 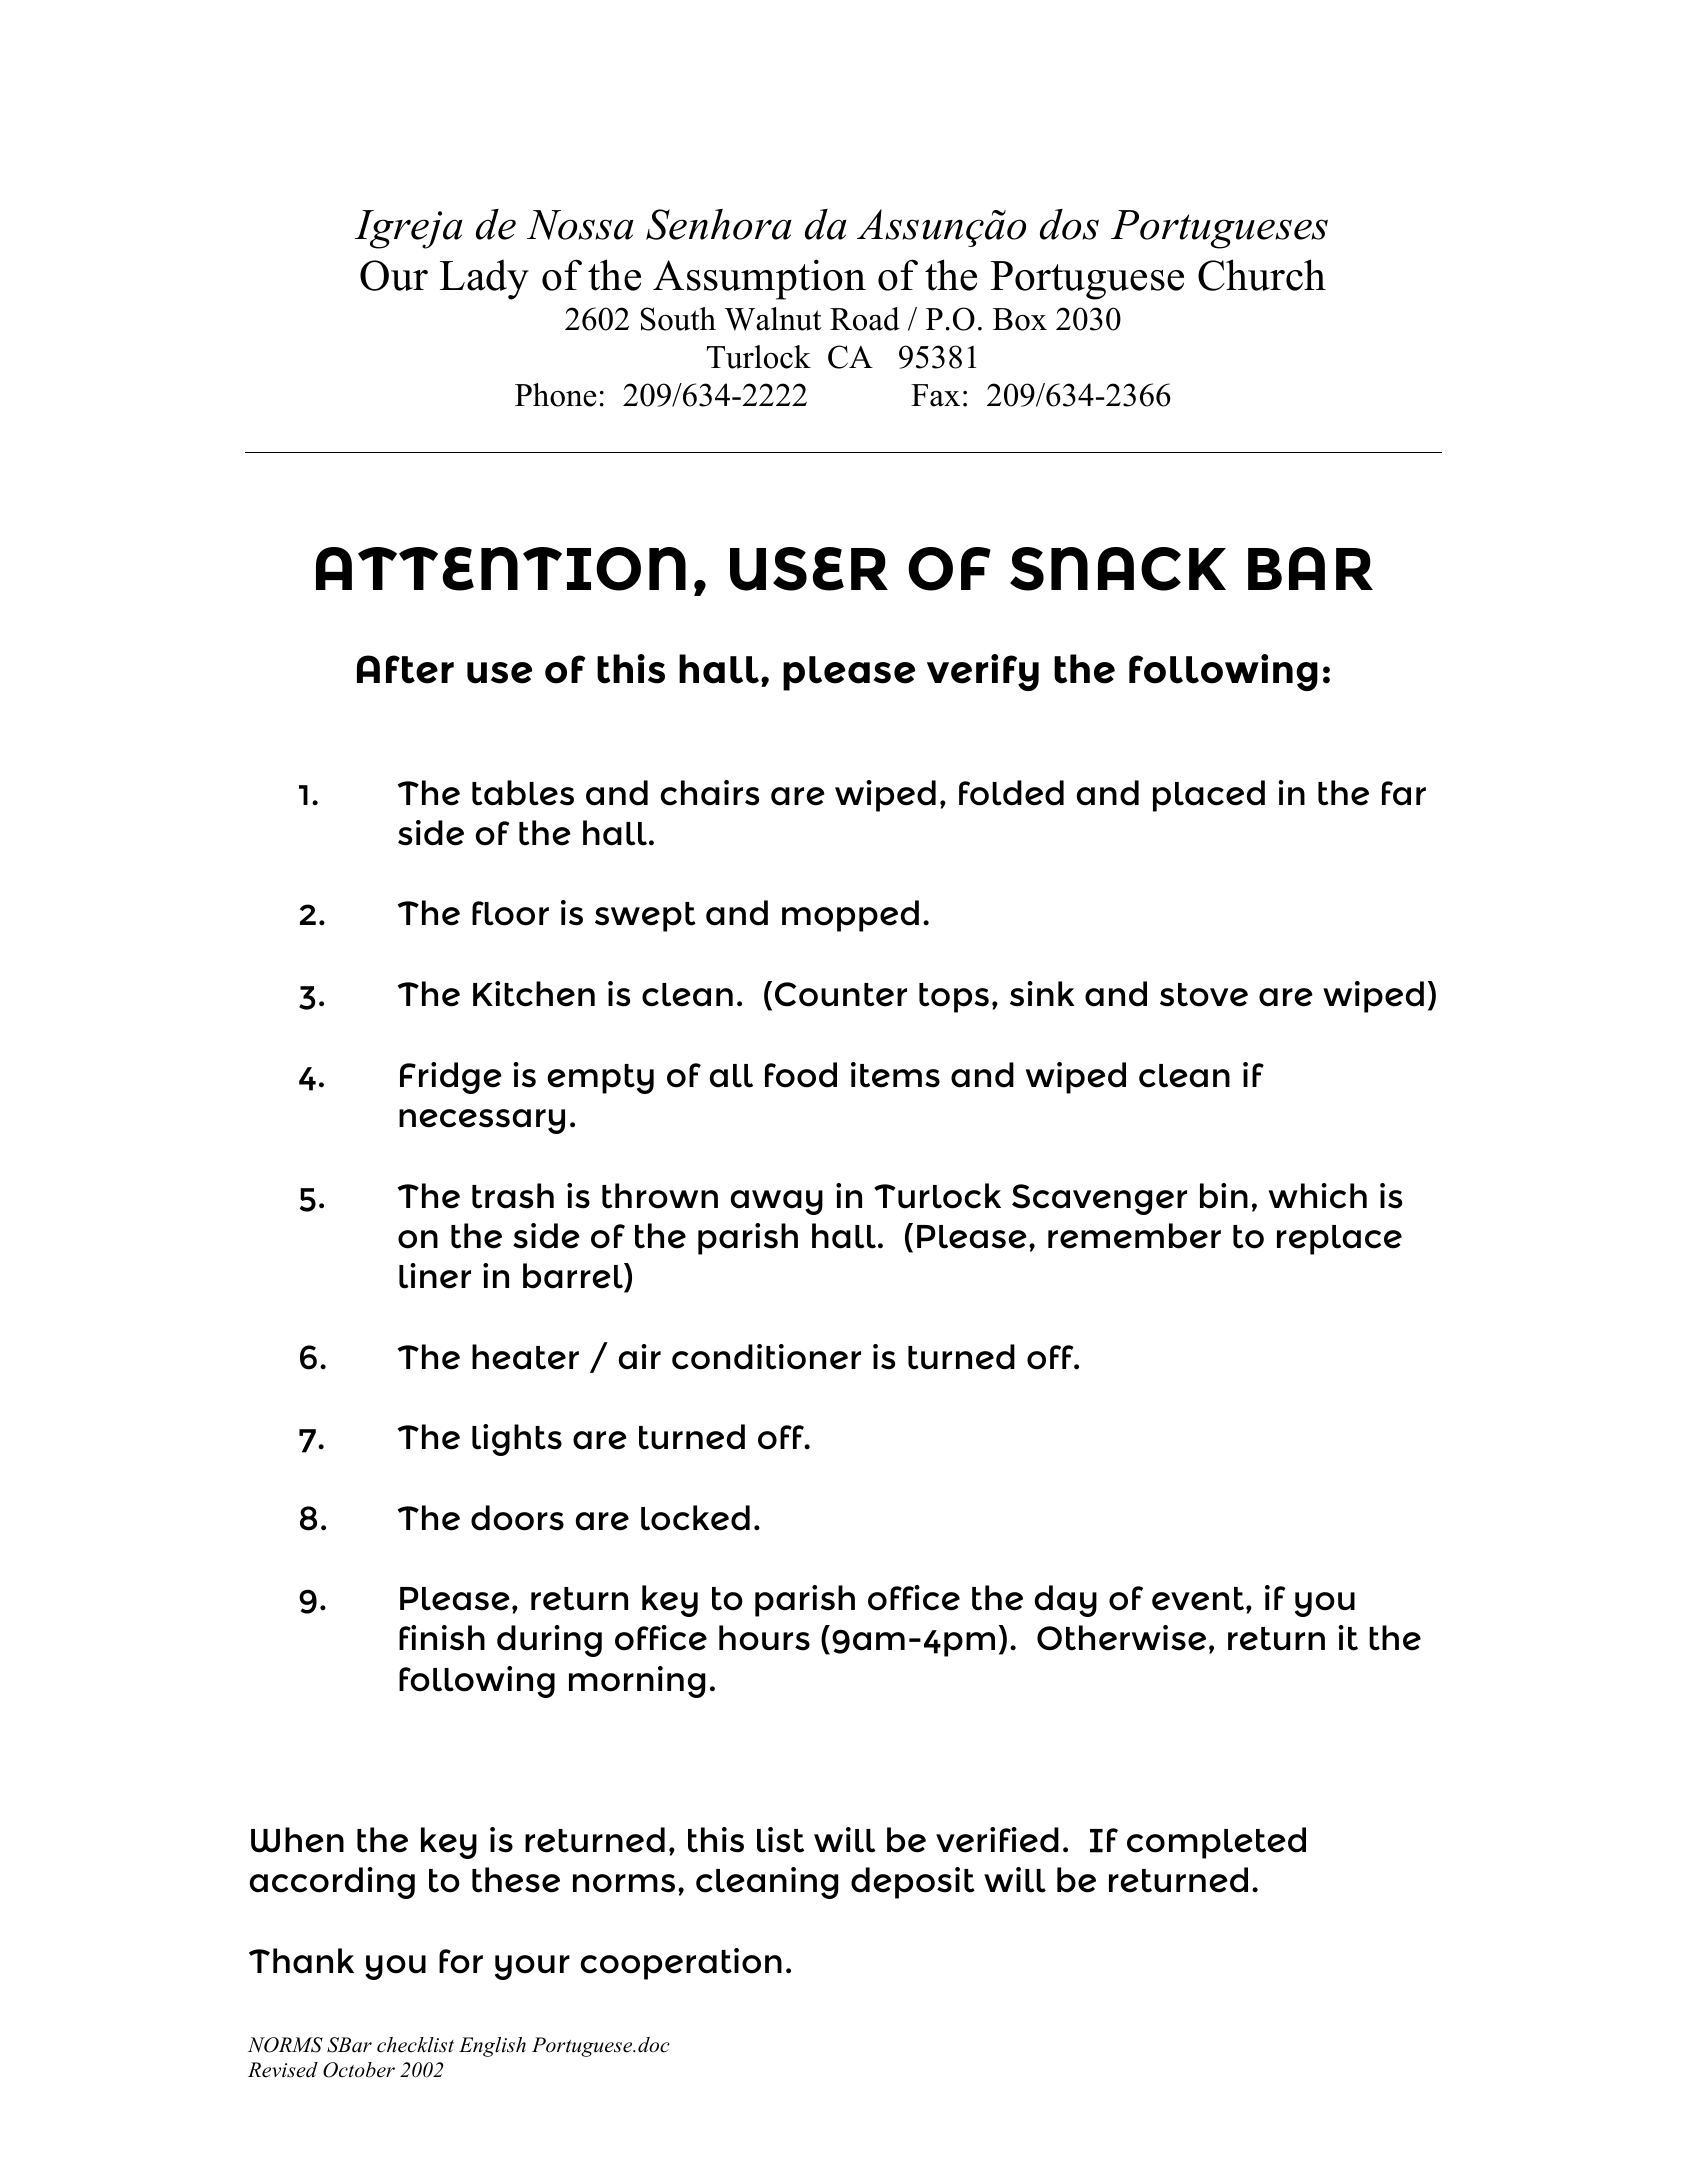 I want to click on cooperation, so click(x=681, y=1964).
